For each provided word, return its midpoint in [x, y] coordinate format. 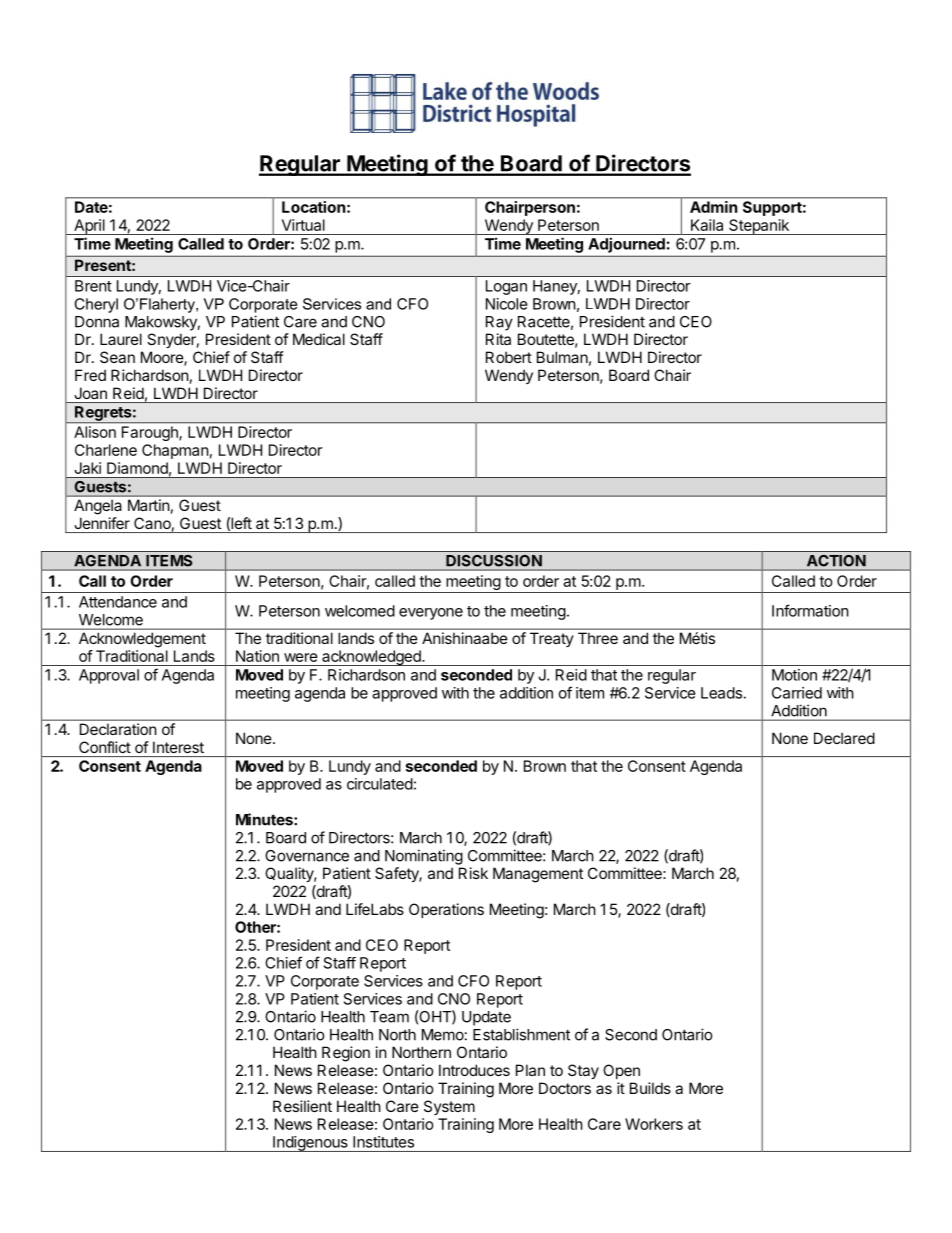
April [89, 227]
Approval [109, 676]
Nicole [507, 304]
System [449, 1107]
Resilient [302, 1106]
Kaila [707, 225]
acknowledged [371, 658]
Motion [794, 675]
